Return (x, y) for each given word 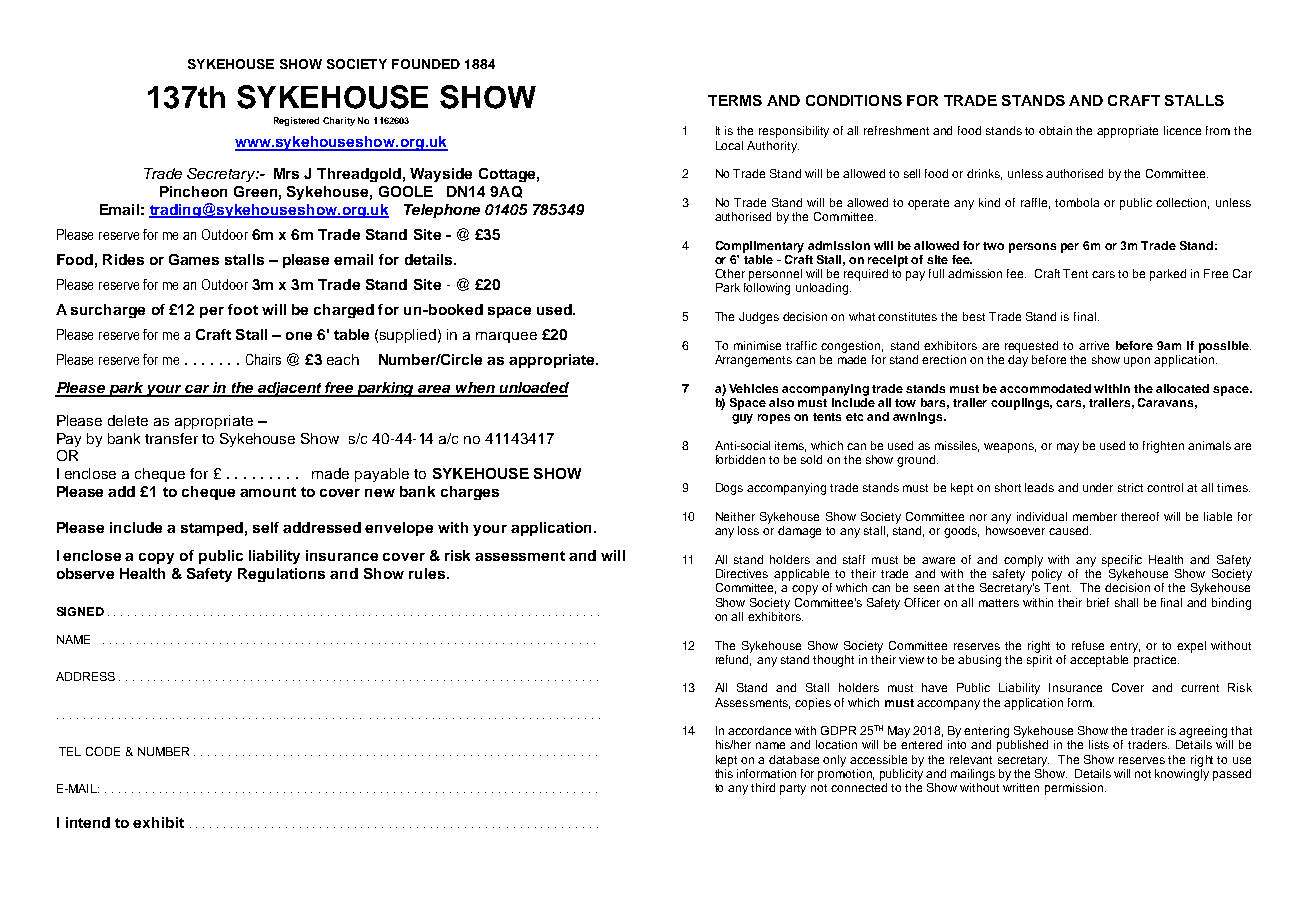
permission (1075, 789)
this (724, 773)
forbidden (740, 459)
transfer (171, 438)
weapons (1010, 448)
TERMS (735, 100)
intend (88, 822)
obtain (1055, 130)
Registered (296, 121)
